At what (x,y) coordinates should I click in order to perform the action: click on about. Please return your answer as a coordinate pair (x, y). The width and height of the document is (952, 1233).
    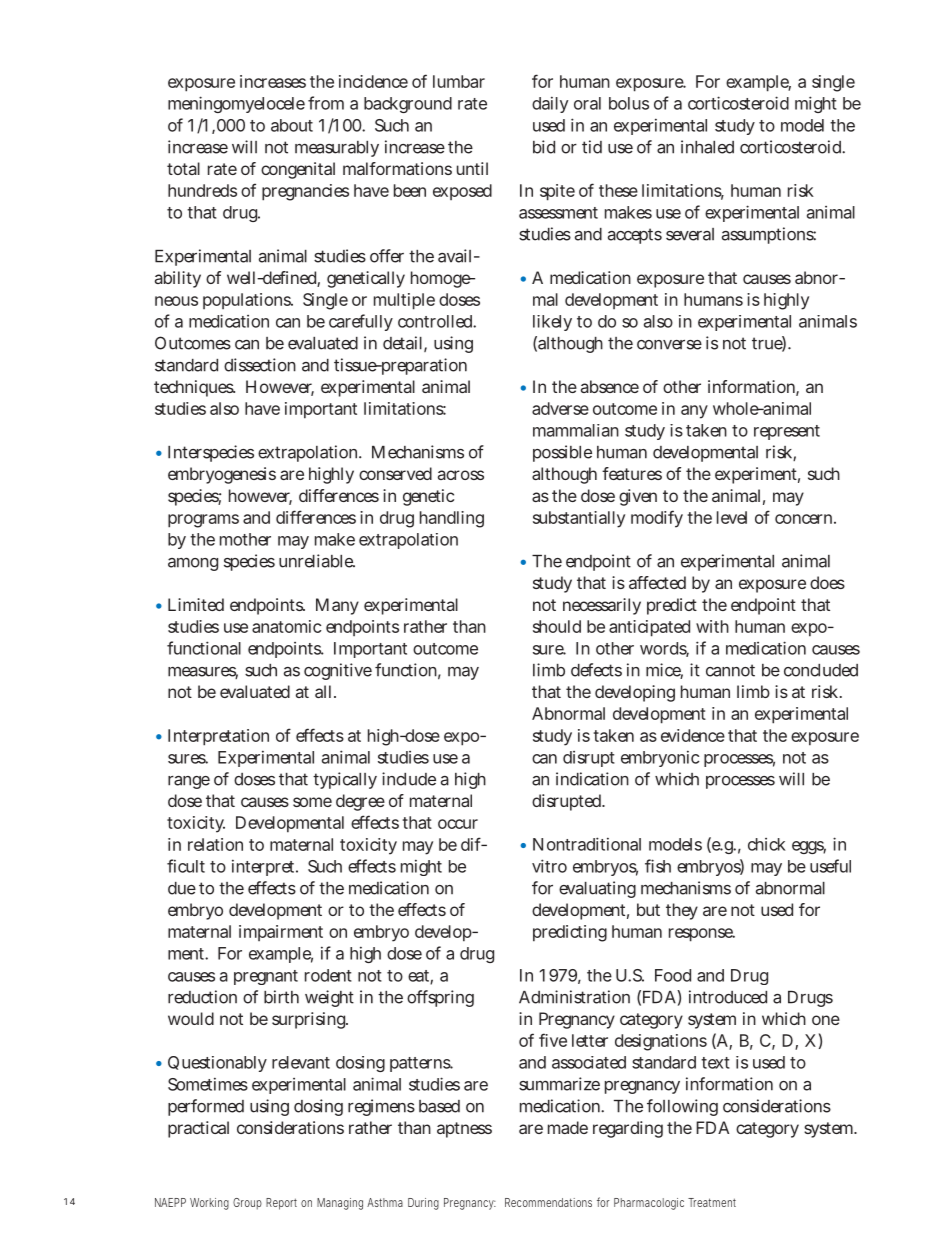
    Looking at the image, I should click on (292, 125).
